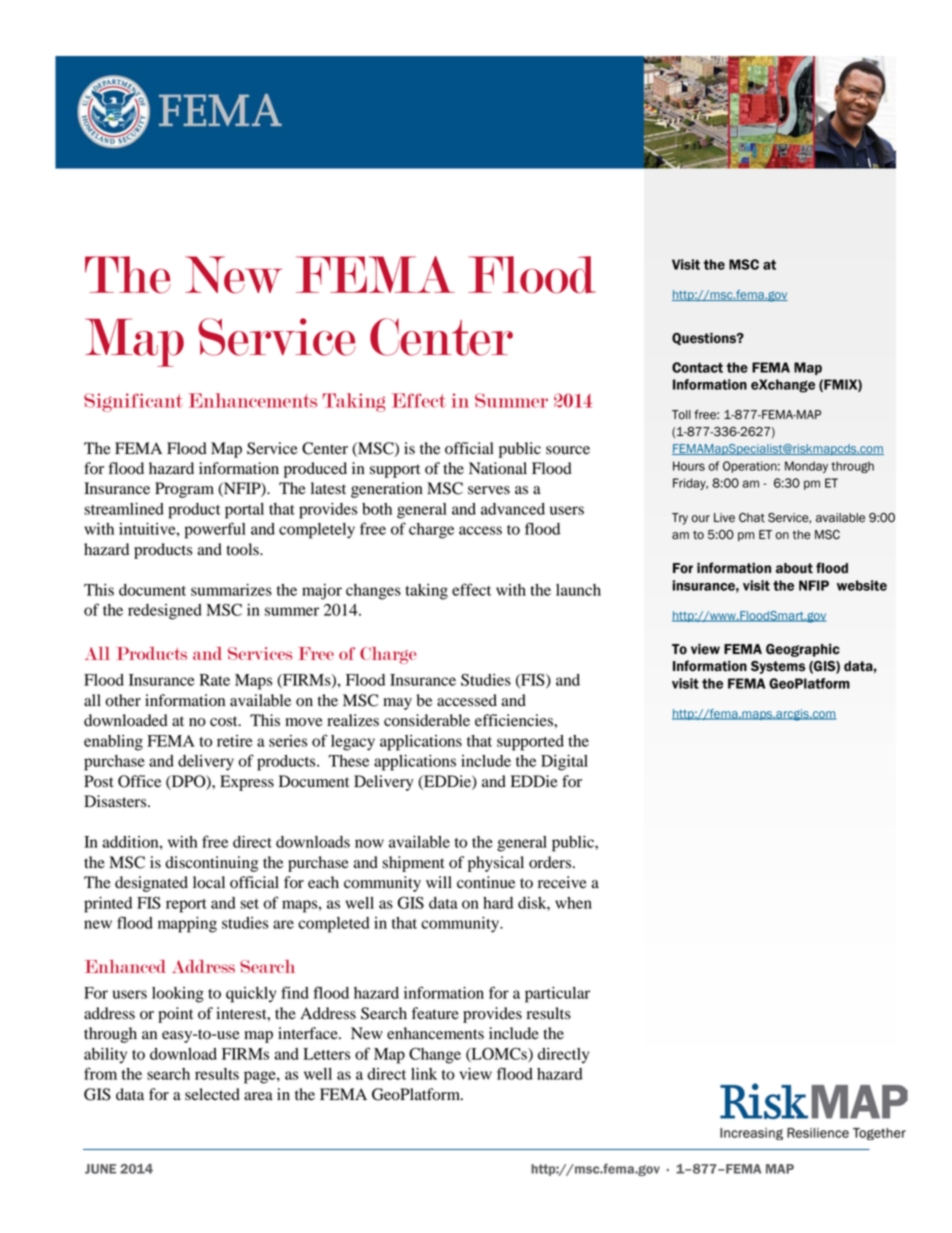 The height and width of the page is (1233, 952). Describe the element at coordinates (557, 995) in the page. I see `particular` at that location.
